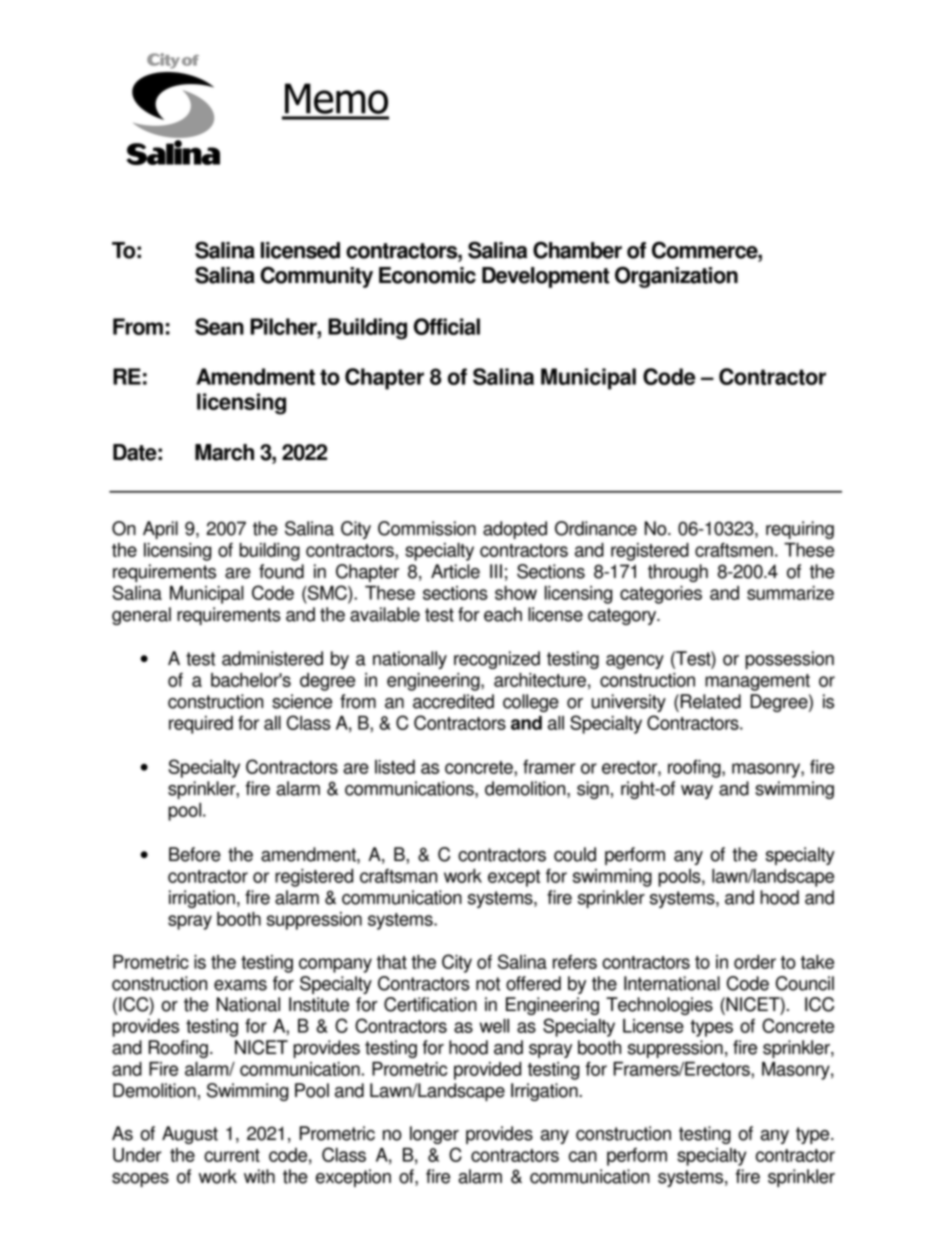 The image size is (952, 1233). I want to click on Economic, so click(427, 275).
